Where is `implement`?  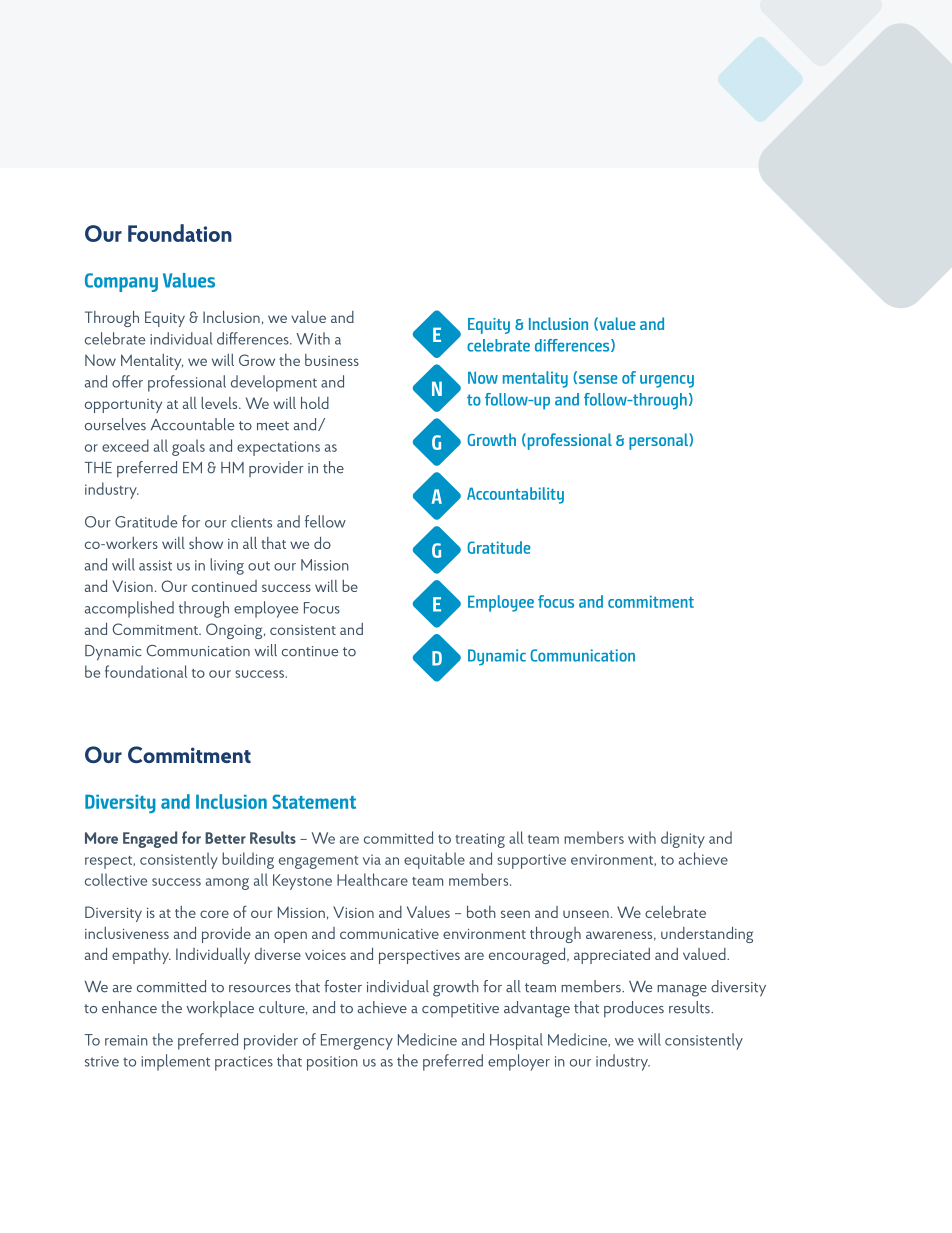
implement is located at coordinates (175, 1062).
